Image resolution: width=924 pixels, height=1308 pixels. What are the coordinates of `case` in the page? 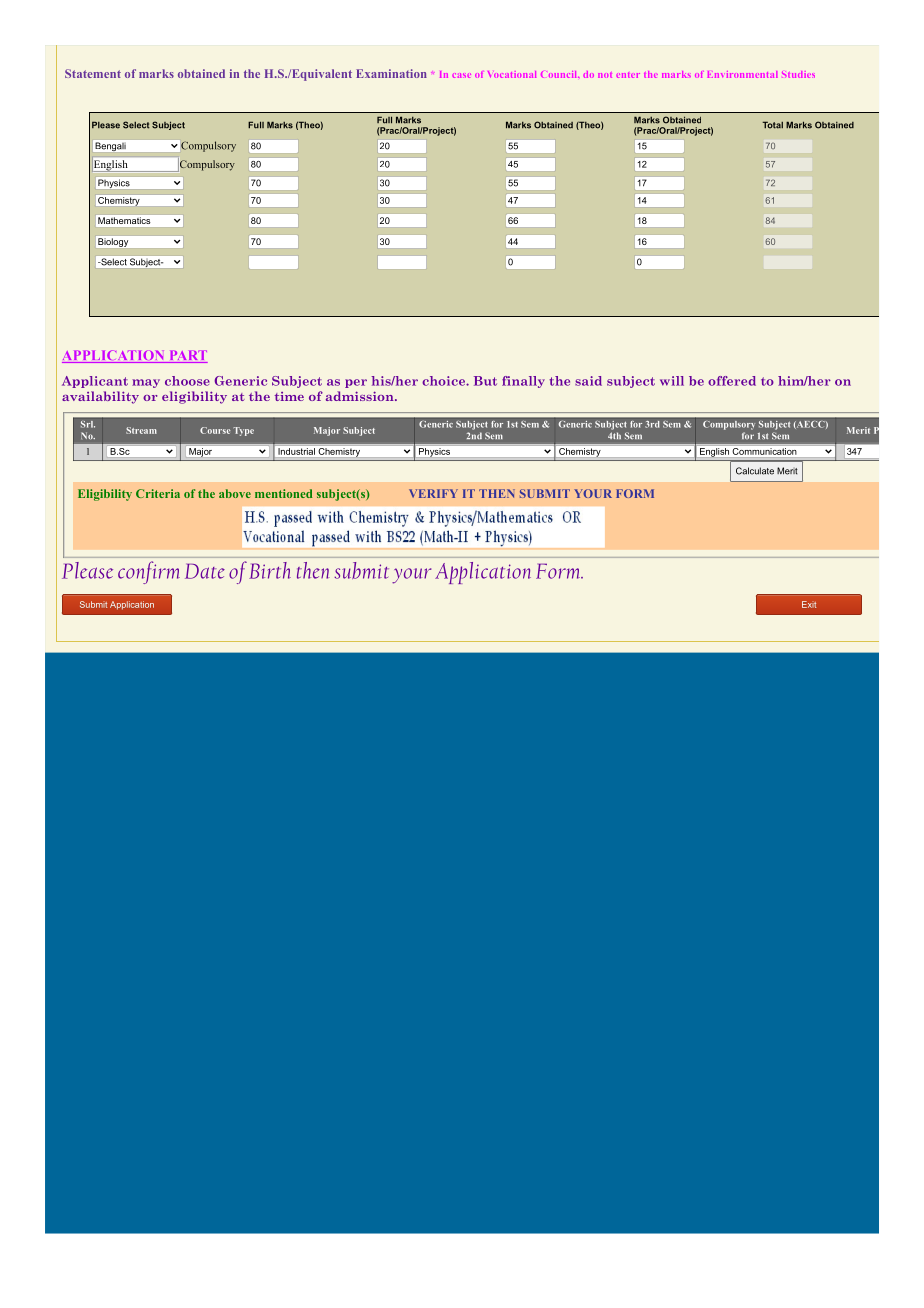 It's located at (461, 75).
